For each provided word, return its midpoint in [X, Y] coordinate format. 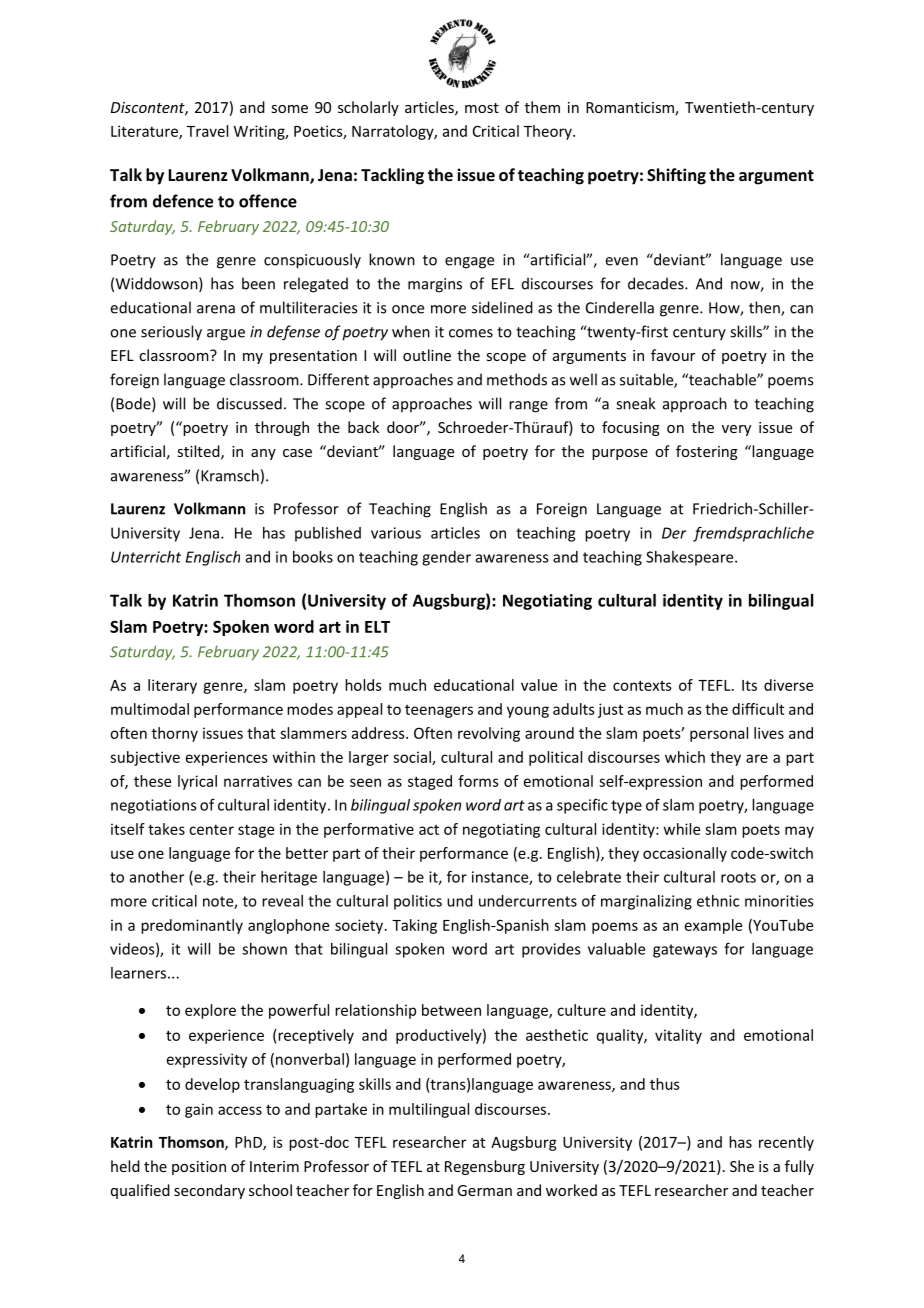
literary [172, 686]
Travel [207, 131]
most [482, 108]
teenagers [439, 711]
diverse [788, 685]
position [199, 1168]
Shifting [676, 176]
